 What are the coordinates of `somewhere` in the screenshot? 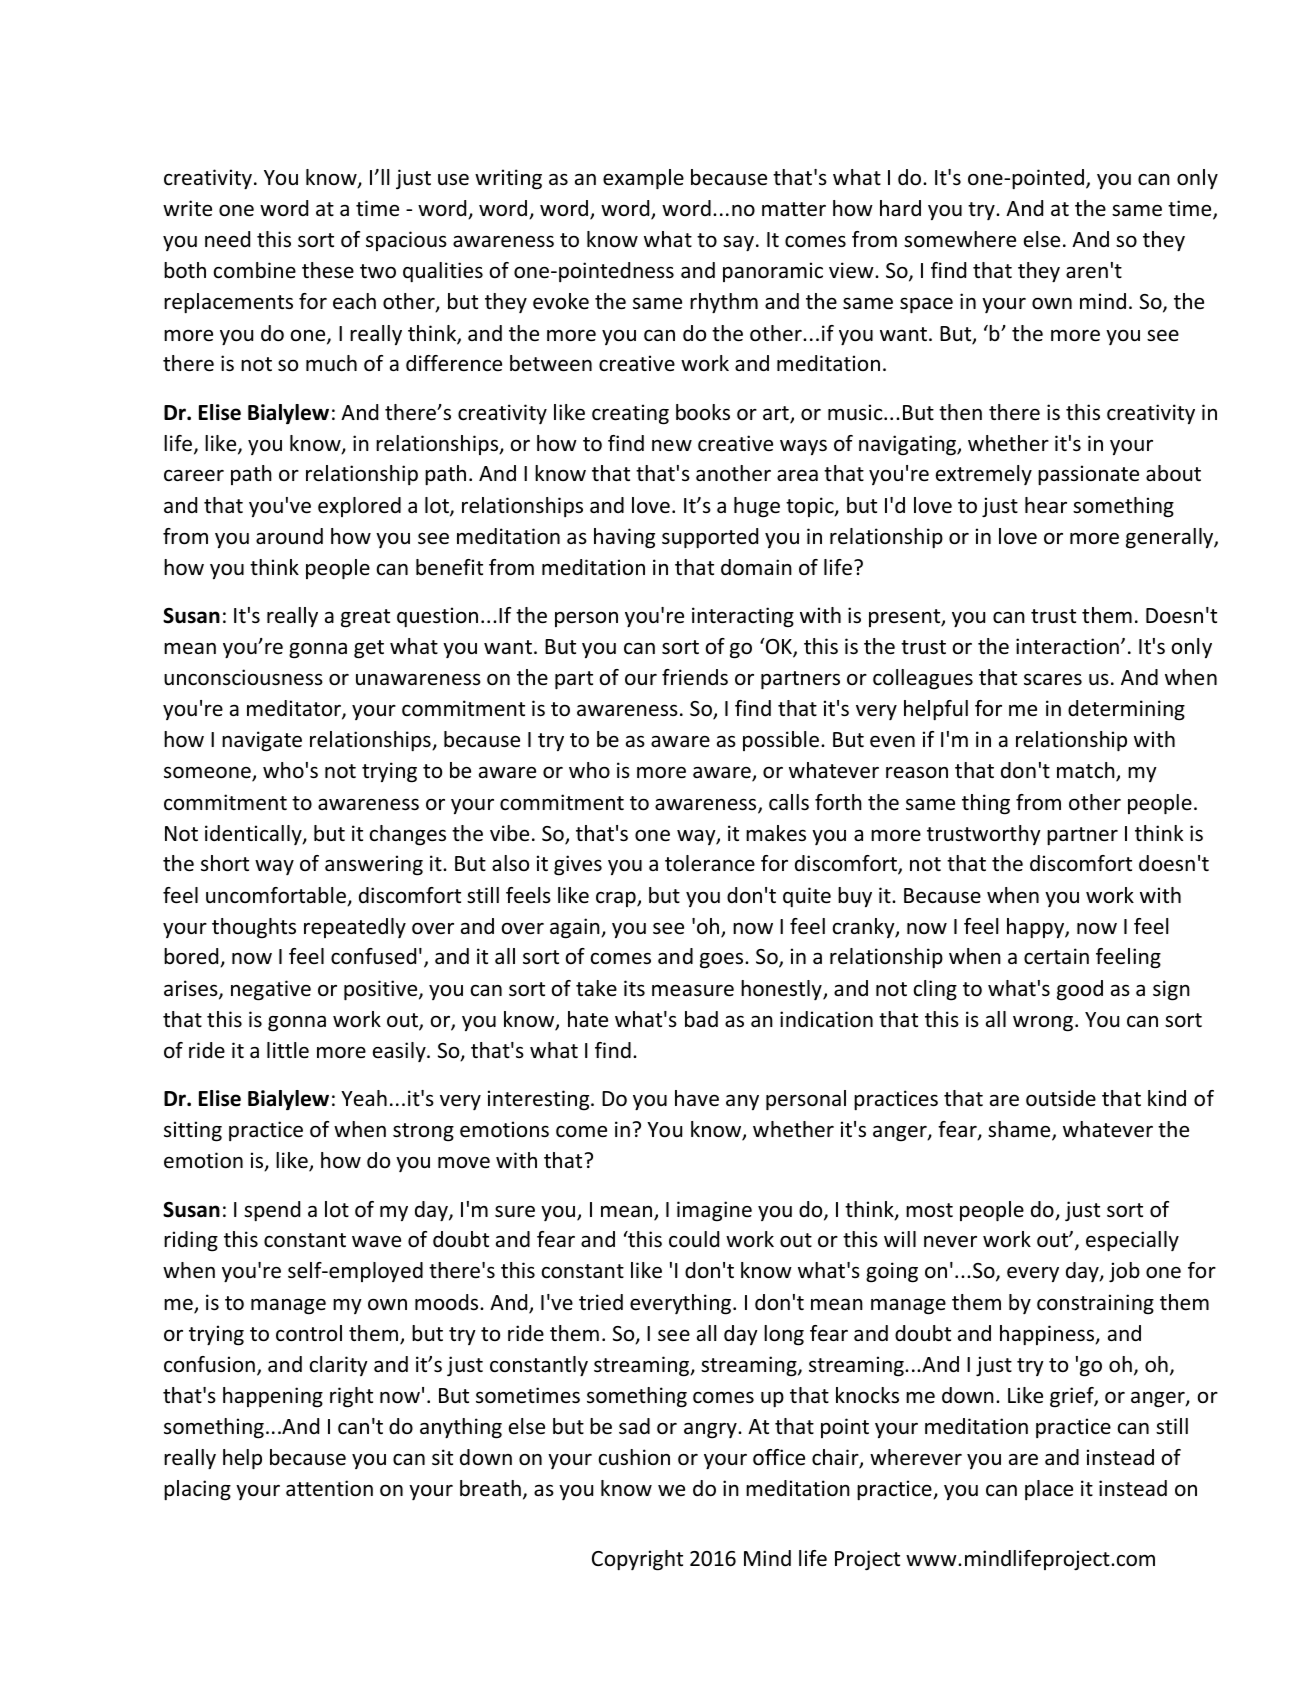 It's located at (960, 239).
